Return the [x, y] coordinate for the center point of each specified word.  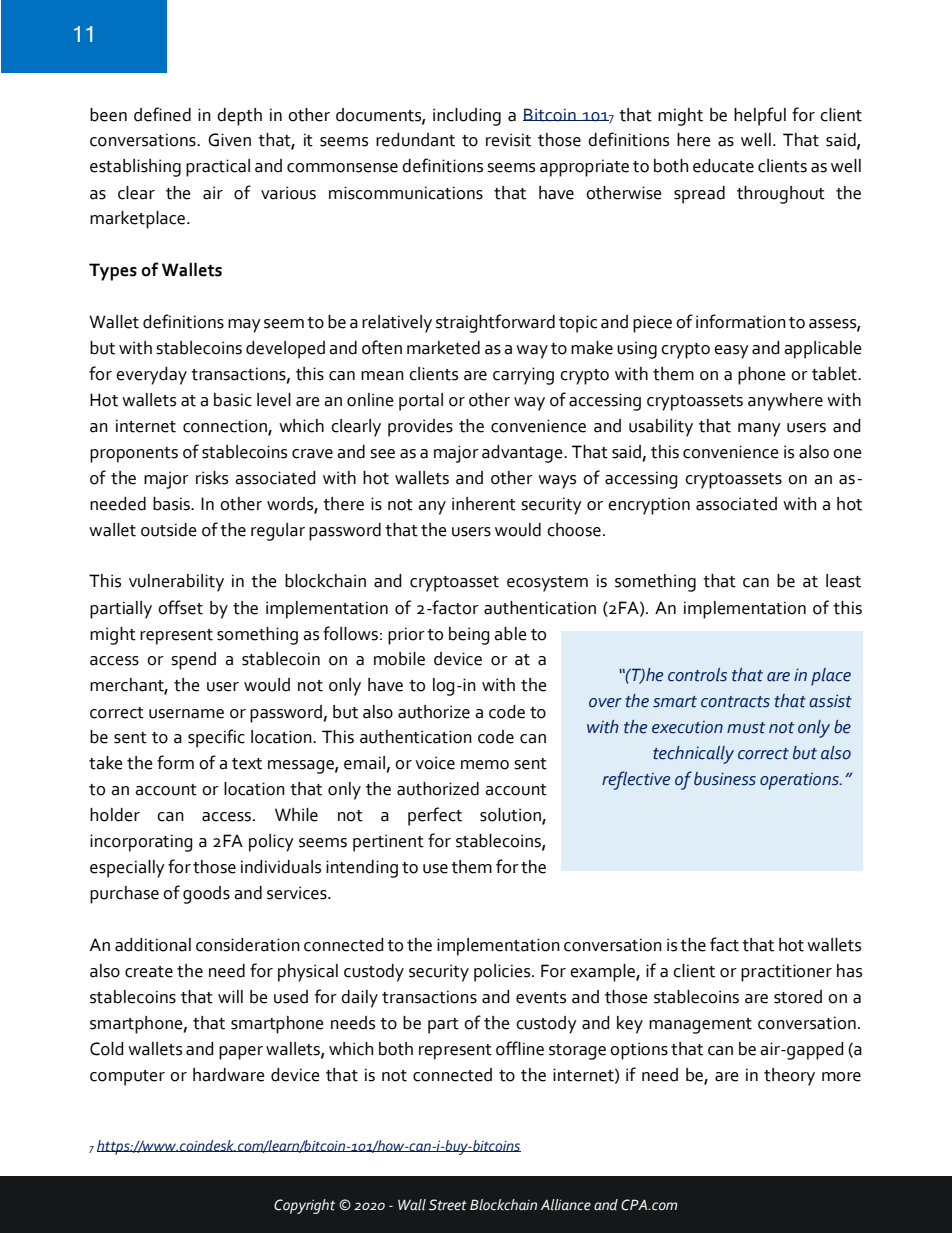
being [469, 636]
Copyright [304, 1206]
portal [421, 402]
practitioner [786, 973]
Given [229, 140]
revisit [508, 140]
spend [193, 661]
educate [723, 166]
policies [503, 973]
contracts [735, 702]
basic [233, 400]
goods [206, 895]
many [759, 430]
